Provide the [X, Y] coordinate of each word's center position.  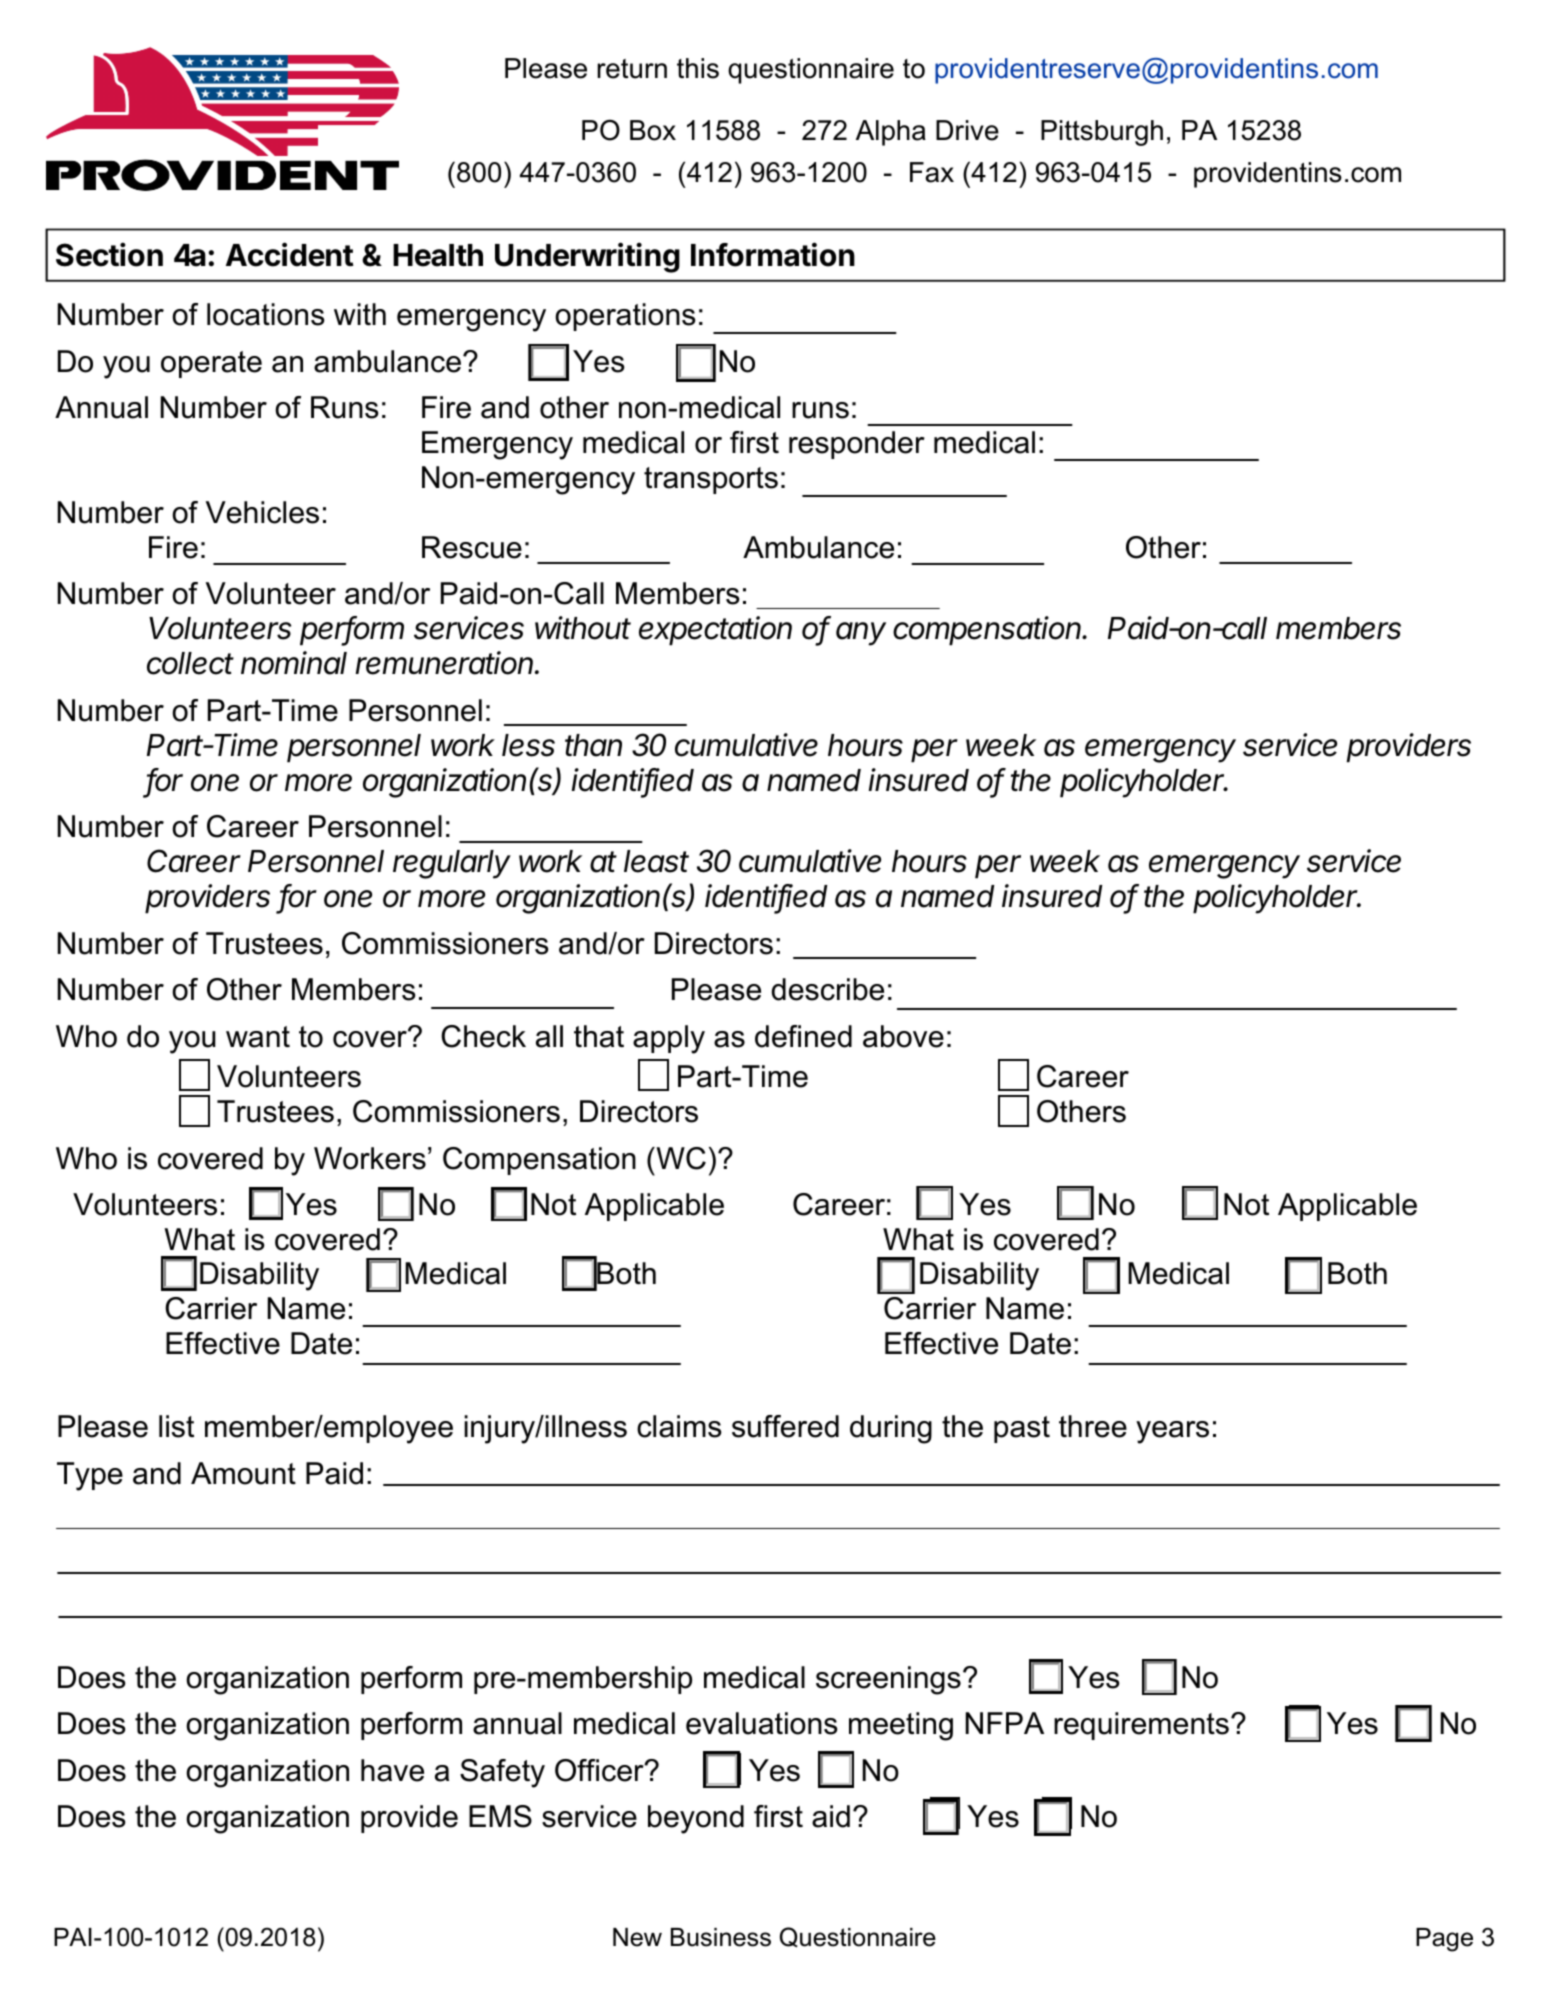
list [176, 1426]
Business [721, 1937]
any [861, 634]
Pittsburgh [1102, 133]
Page [1444, 1940]
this [698, 68]
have [392, 1770]
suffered [785, 1426]
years [1172, 1432]
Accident [290, 254]
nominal [294, 663]
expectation [715, 631]
